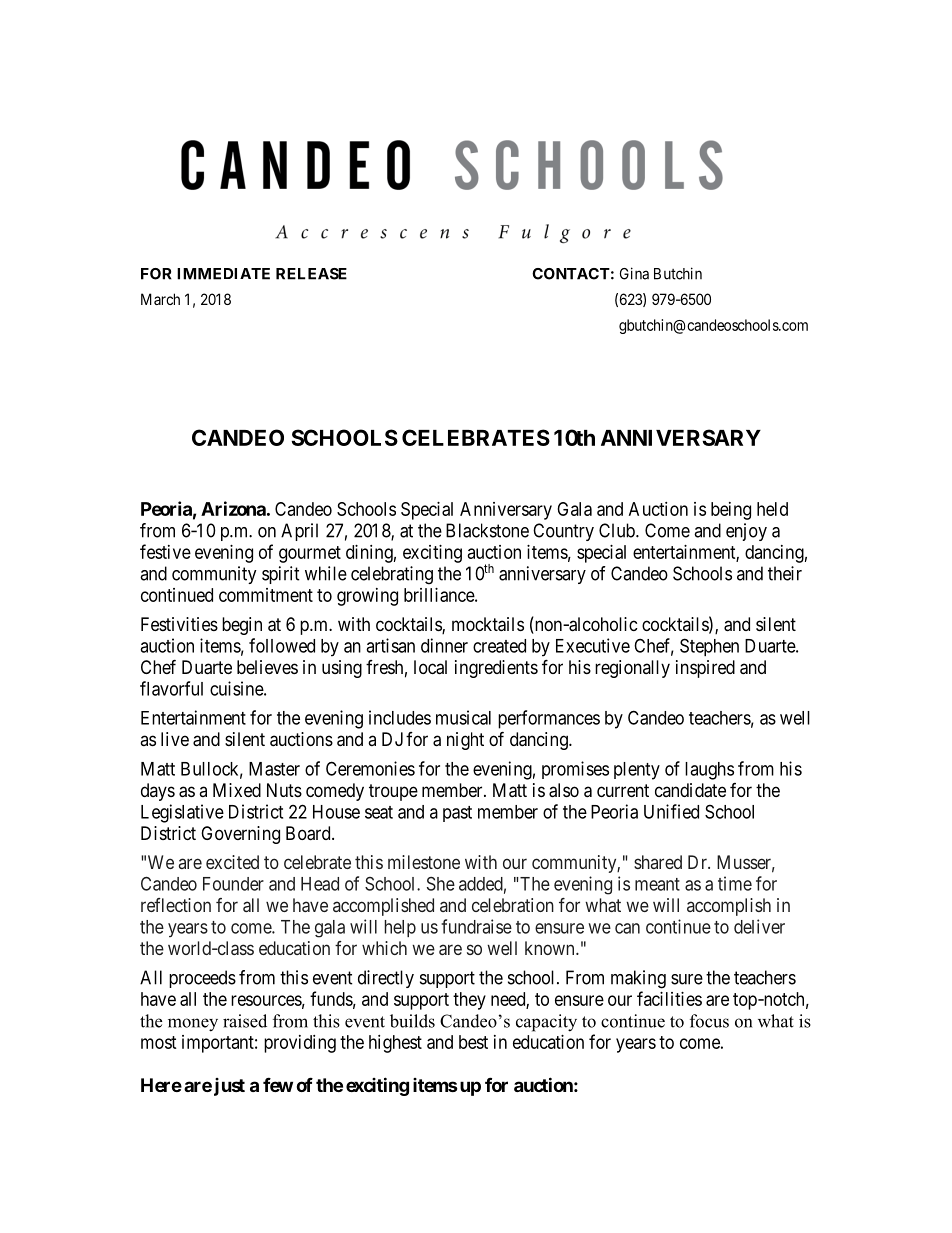  Describe the element at coordinates (746, 532) in the screenshot. I see `enjoy` at that location.
